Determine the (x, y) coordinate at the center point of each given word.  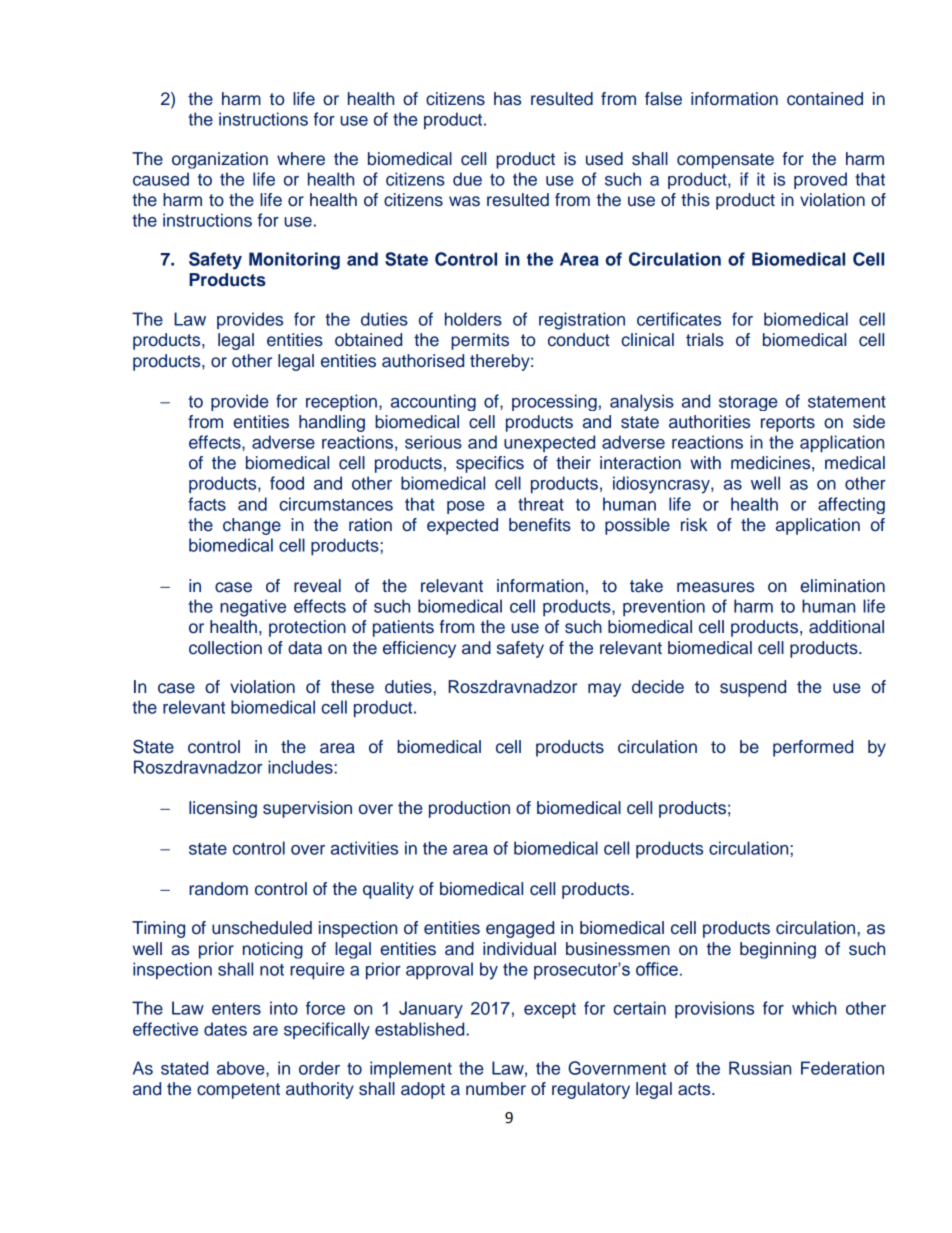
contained (825, 99)
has (507, 99)
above (242, 1068)
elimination (842, 586)
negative (253, 608)
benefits (540, 525)
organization (220, 160)
